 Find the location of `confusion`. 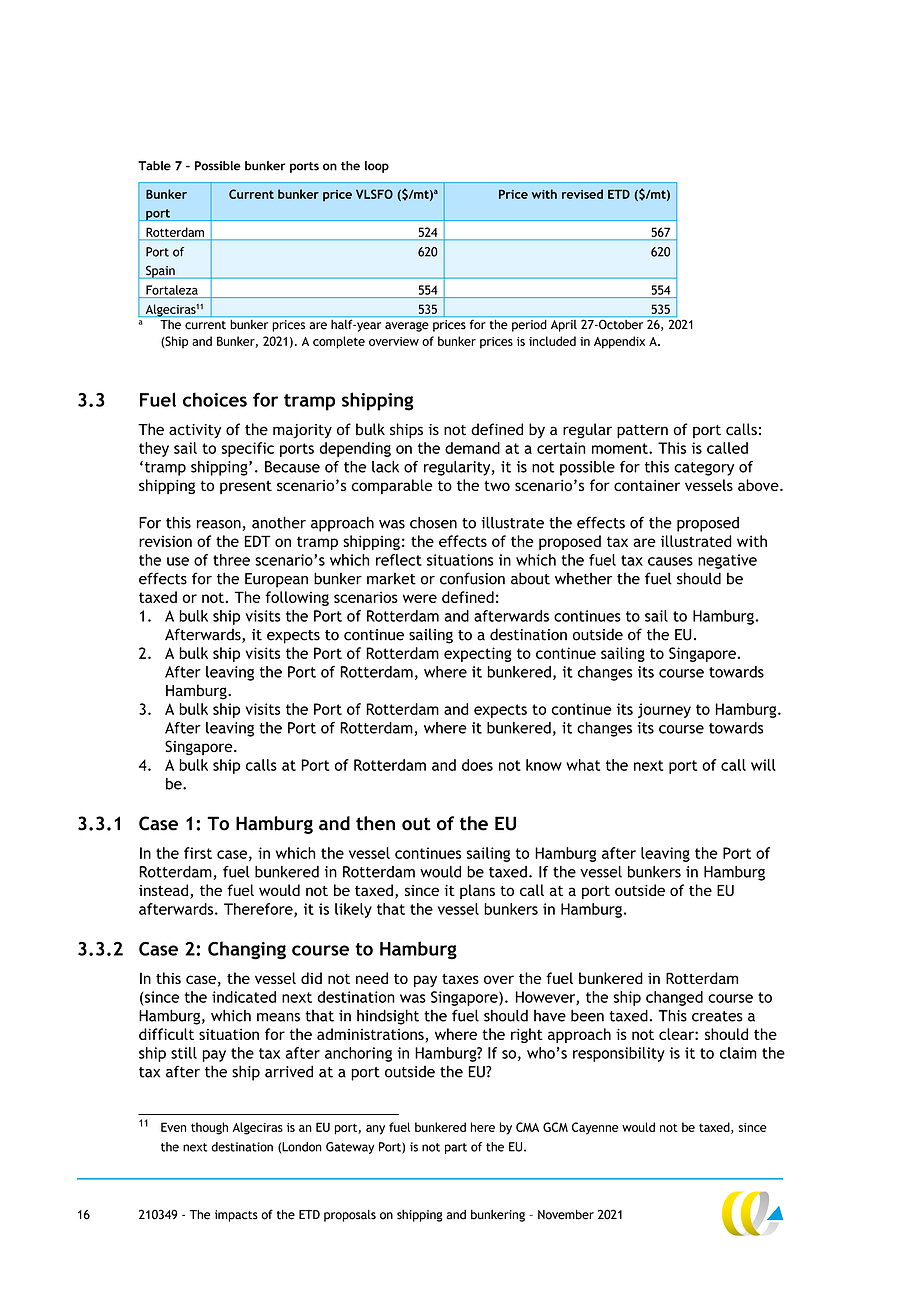

confusion is located at coordinates (472, 578).
